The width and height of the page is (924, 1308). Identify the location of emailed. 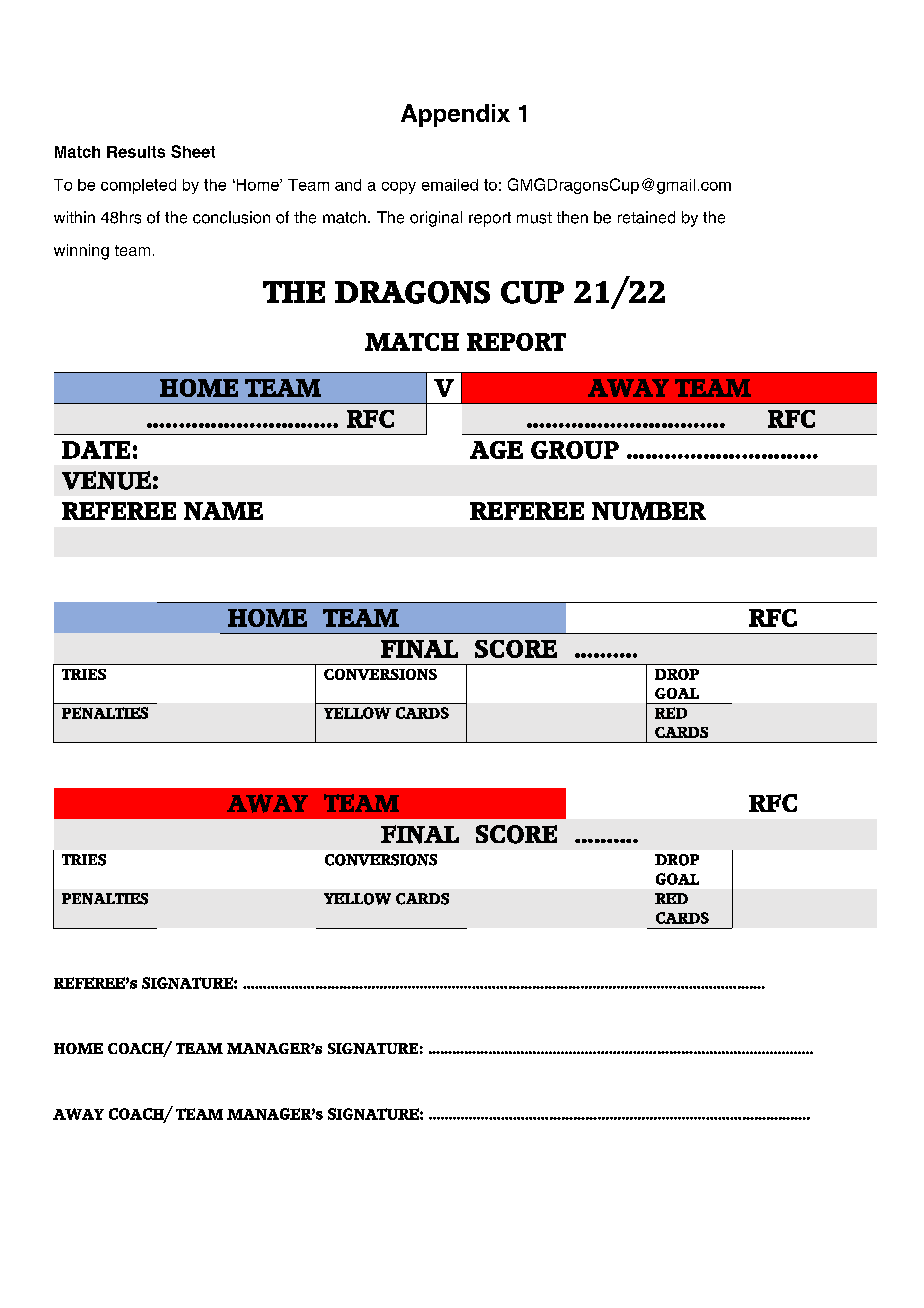
(450, 185).
